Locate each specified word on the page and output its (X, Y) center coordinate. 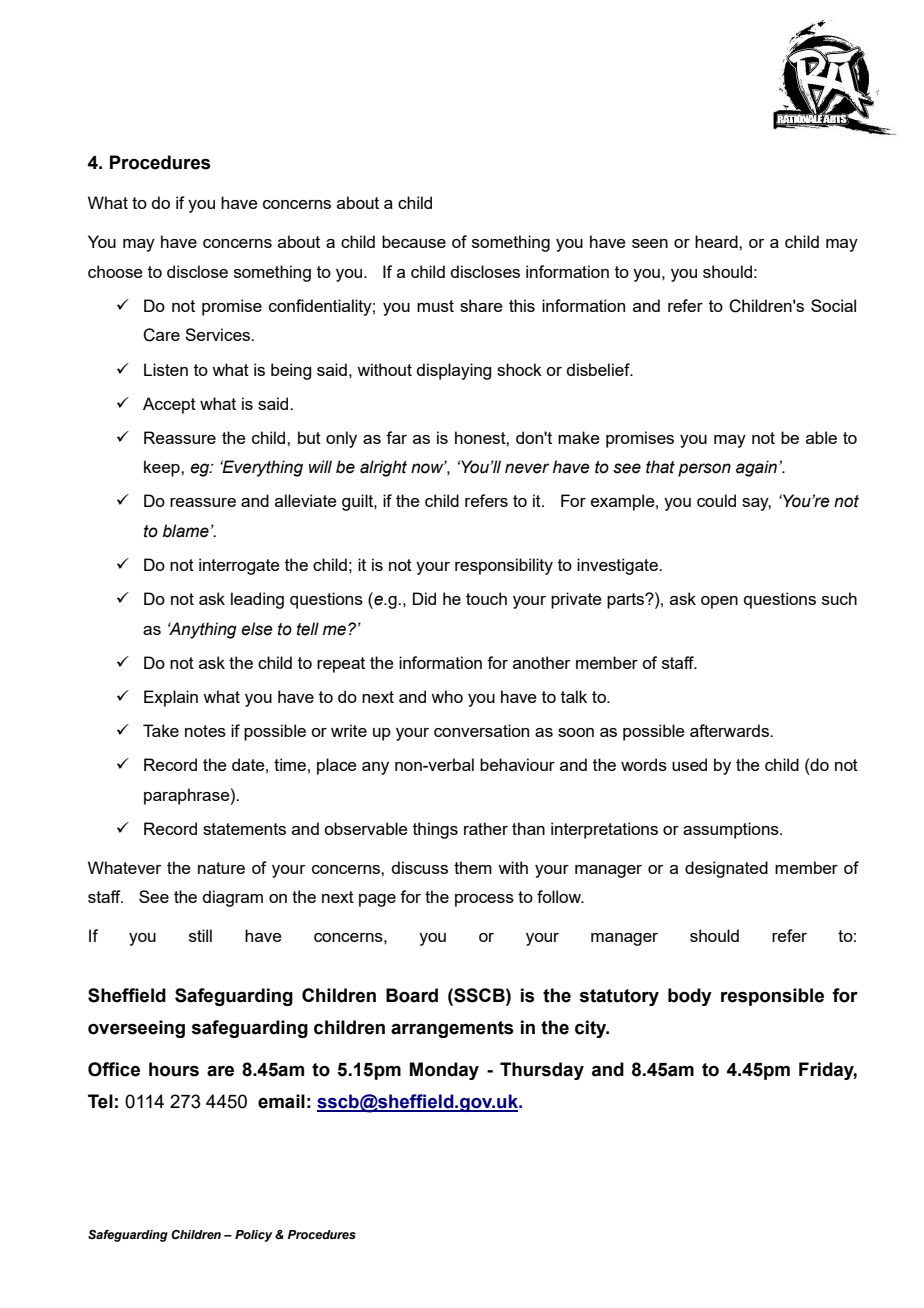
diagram (232, 898)
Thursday (542, 1071)
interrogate (239, 566)
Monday (444, 1071)
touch (486, 598)
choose (115, 271)
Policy (254, 1236)
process (484, 900)
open (719, 602)
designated (726, 869)
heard (717, 241)
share (481, 305)
